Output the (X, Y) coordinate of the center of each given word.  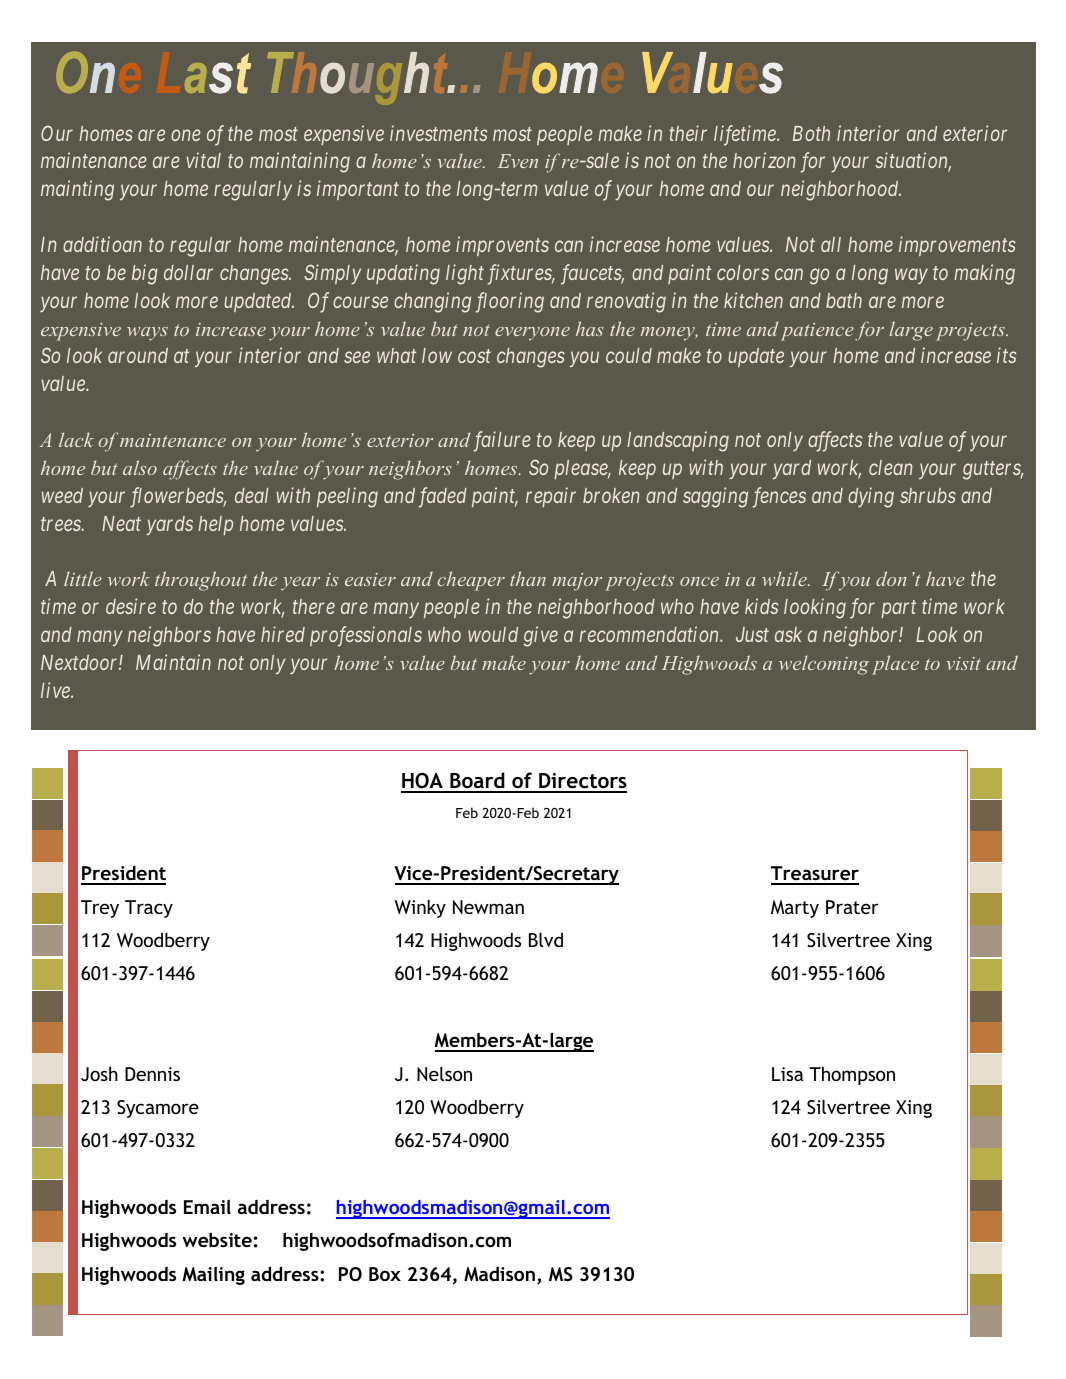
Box (385, 1274)
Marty (795, 909)
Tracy (149, 909)
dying (871, 497)
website (217, 1239)
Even (518, 161)
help (215, 525)
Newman (488, 907)
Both (811, 133)
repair (551, 497)
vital (203, 160)
